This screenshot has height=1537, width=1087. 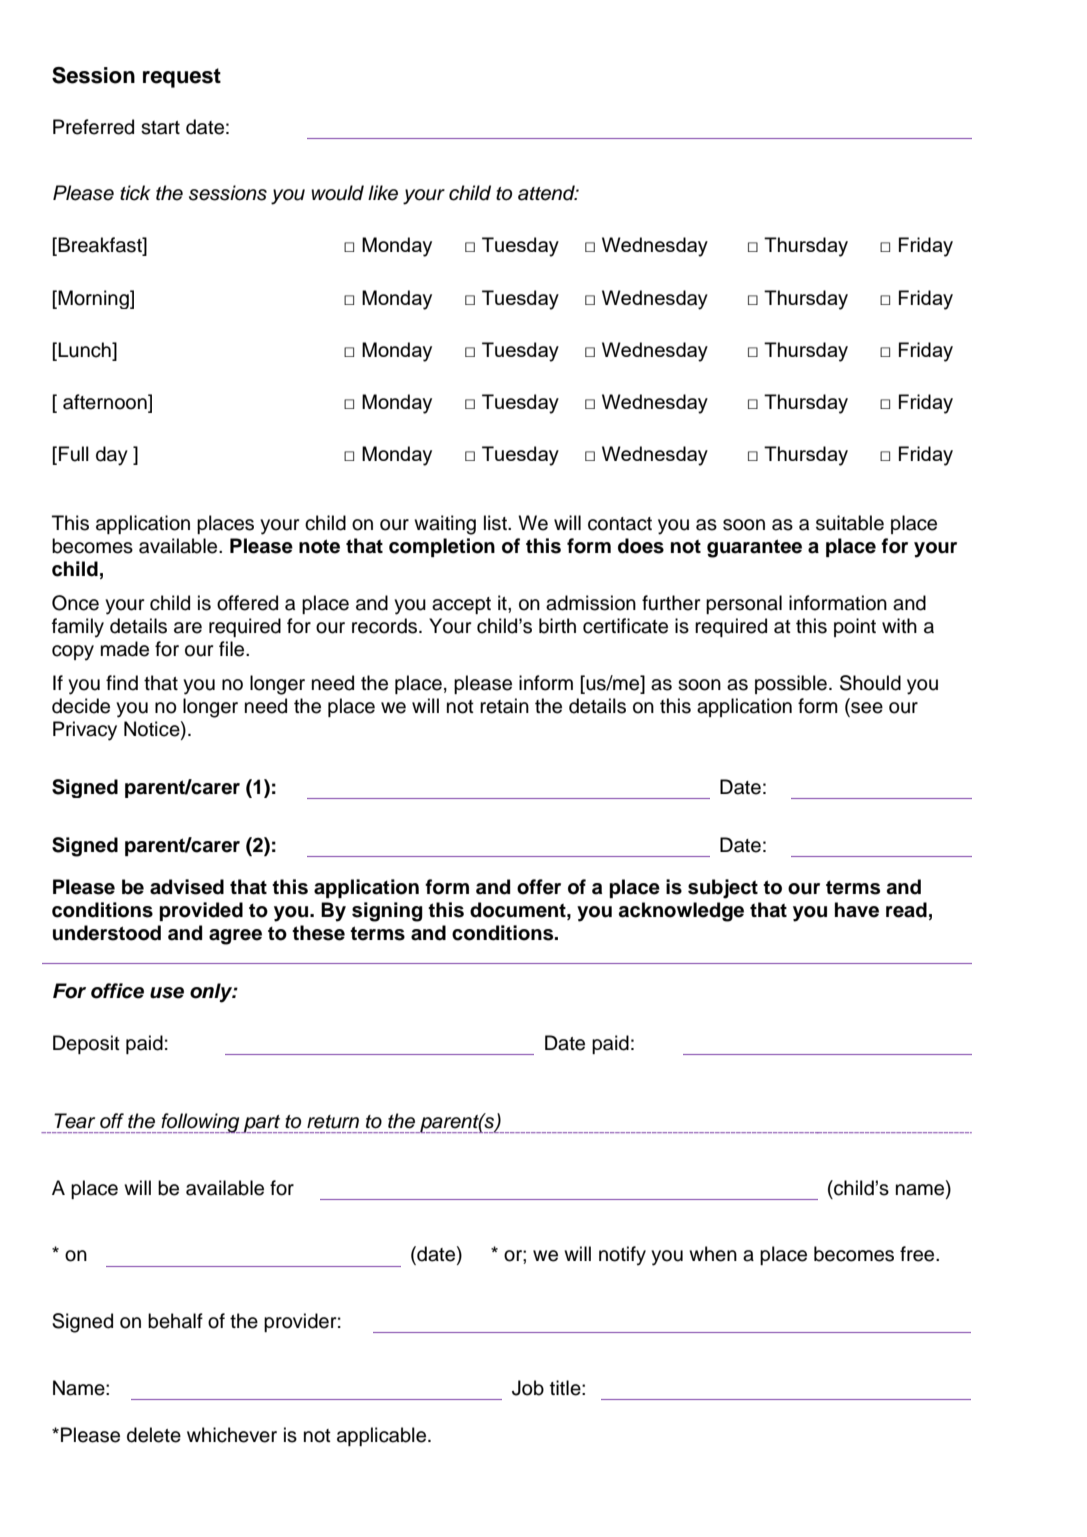 What do you see at coordinates (866, 709) in the screenshot?
I see `see` at bounding box center [866, 709].
